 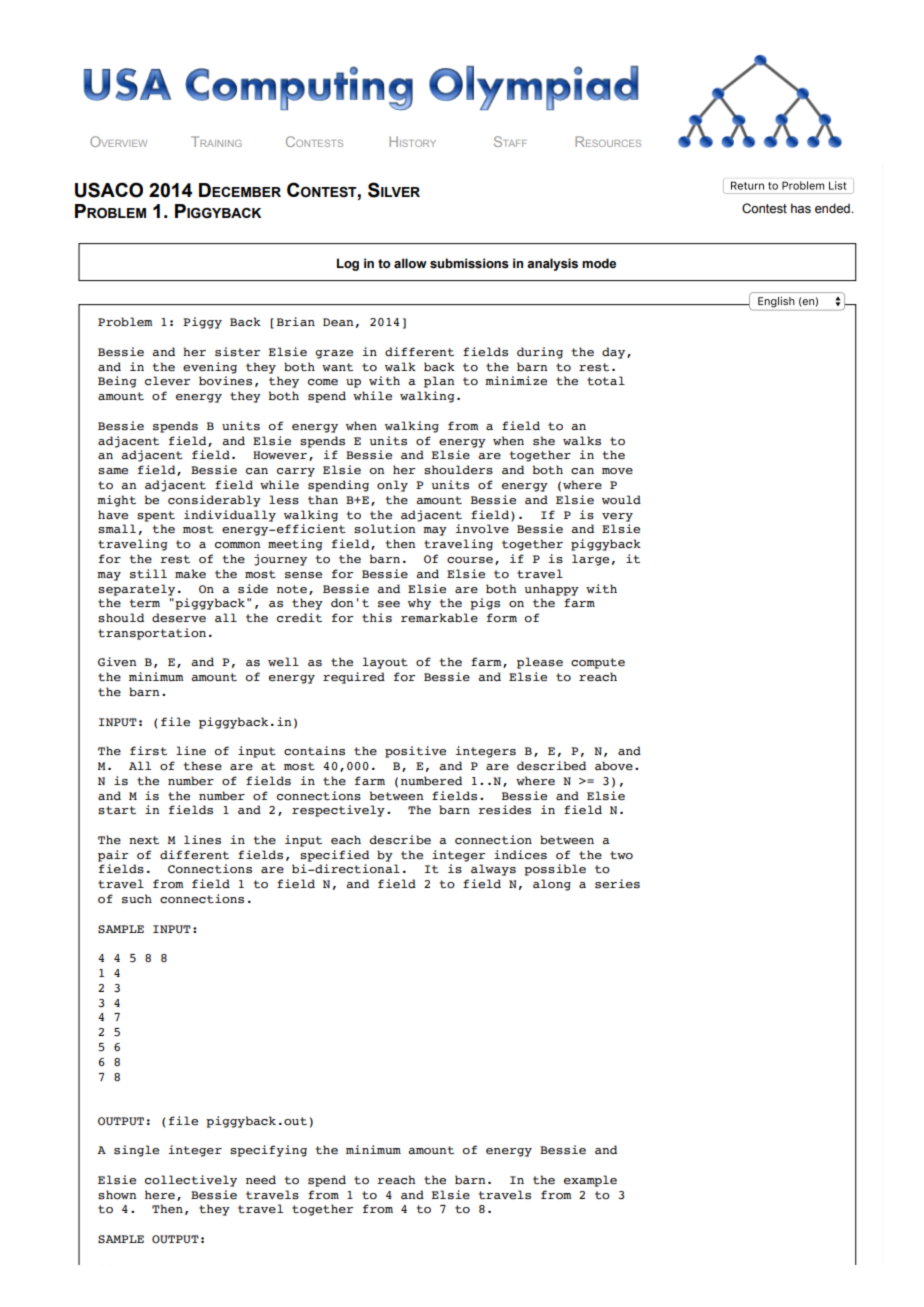 What do you see at coordinates (540, 663) in the screenshot?
I see `please` at bounding box center [540, 663].
